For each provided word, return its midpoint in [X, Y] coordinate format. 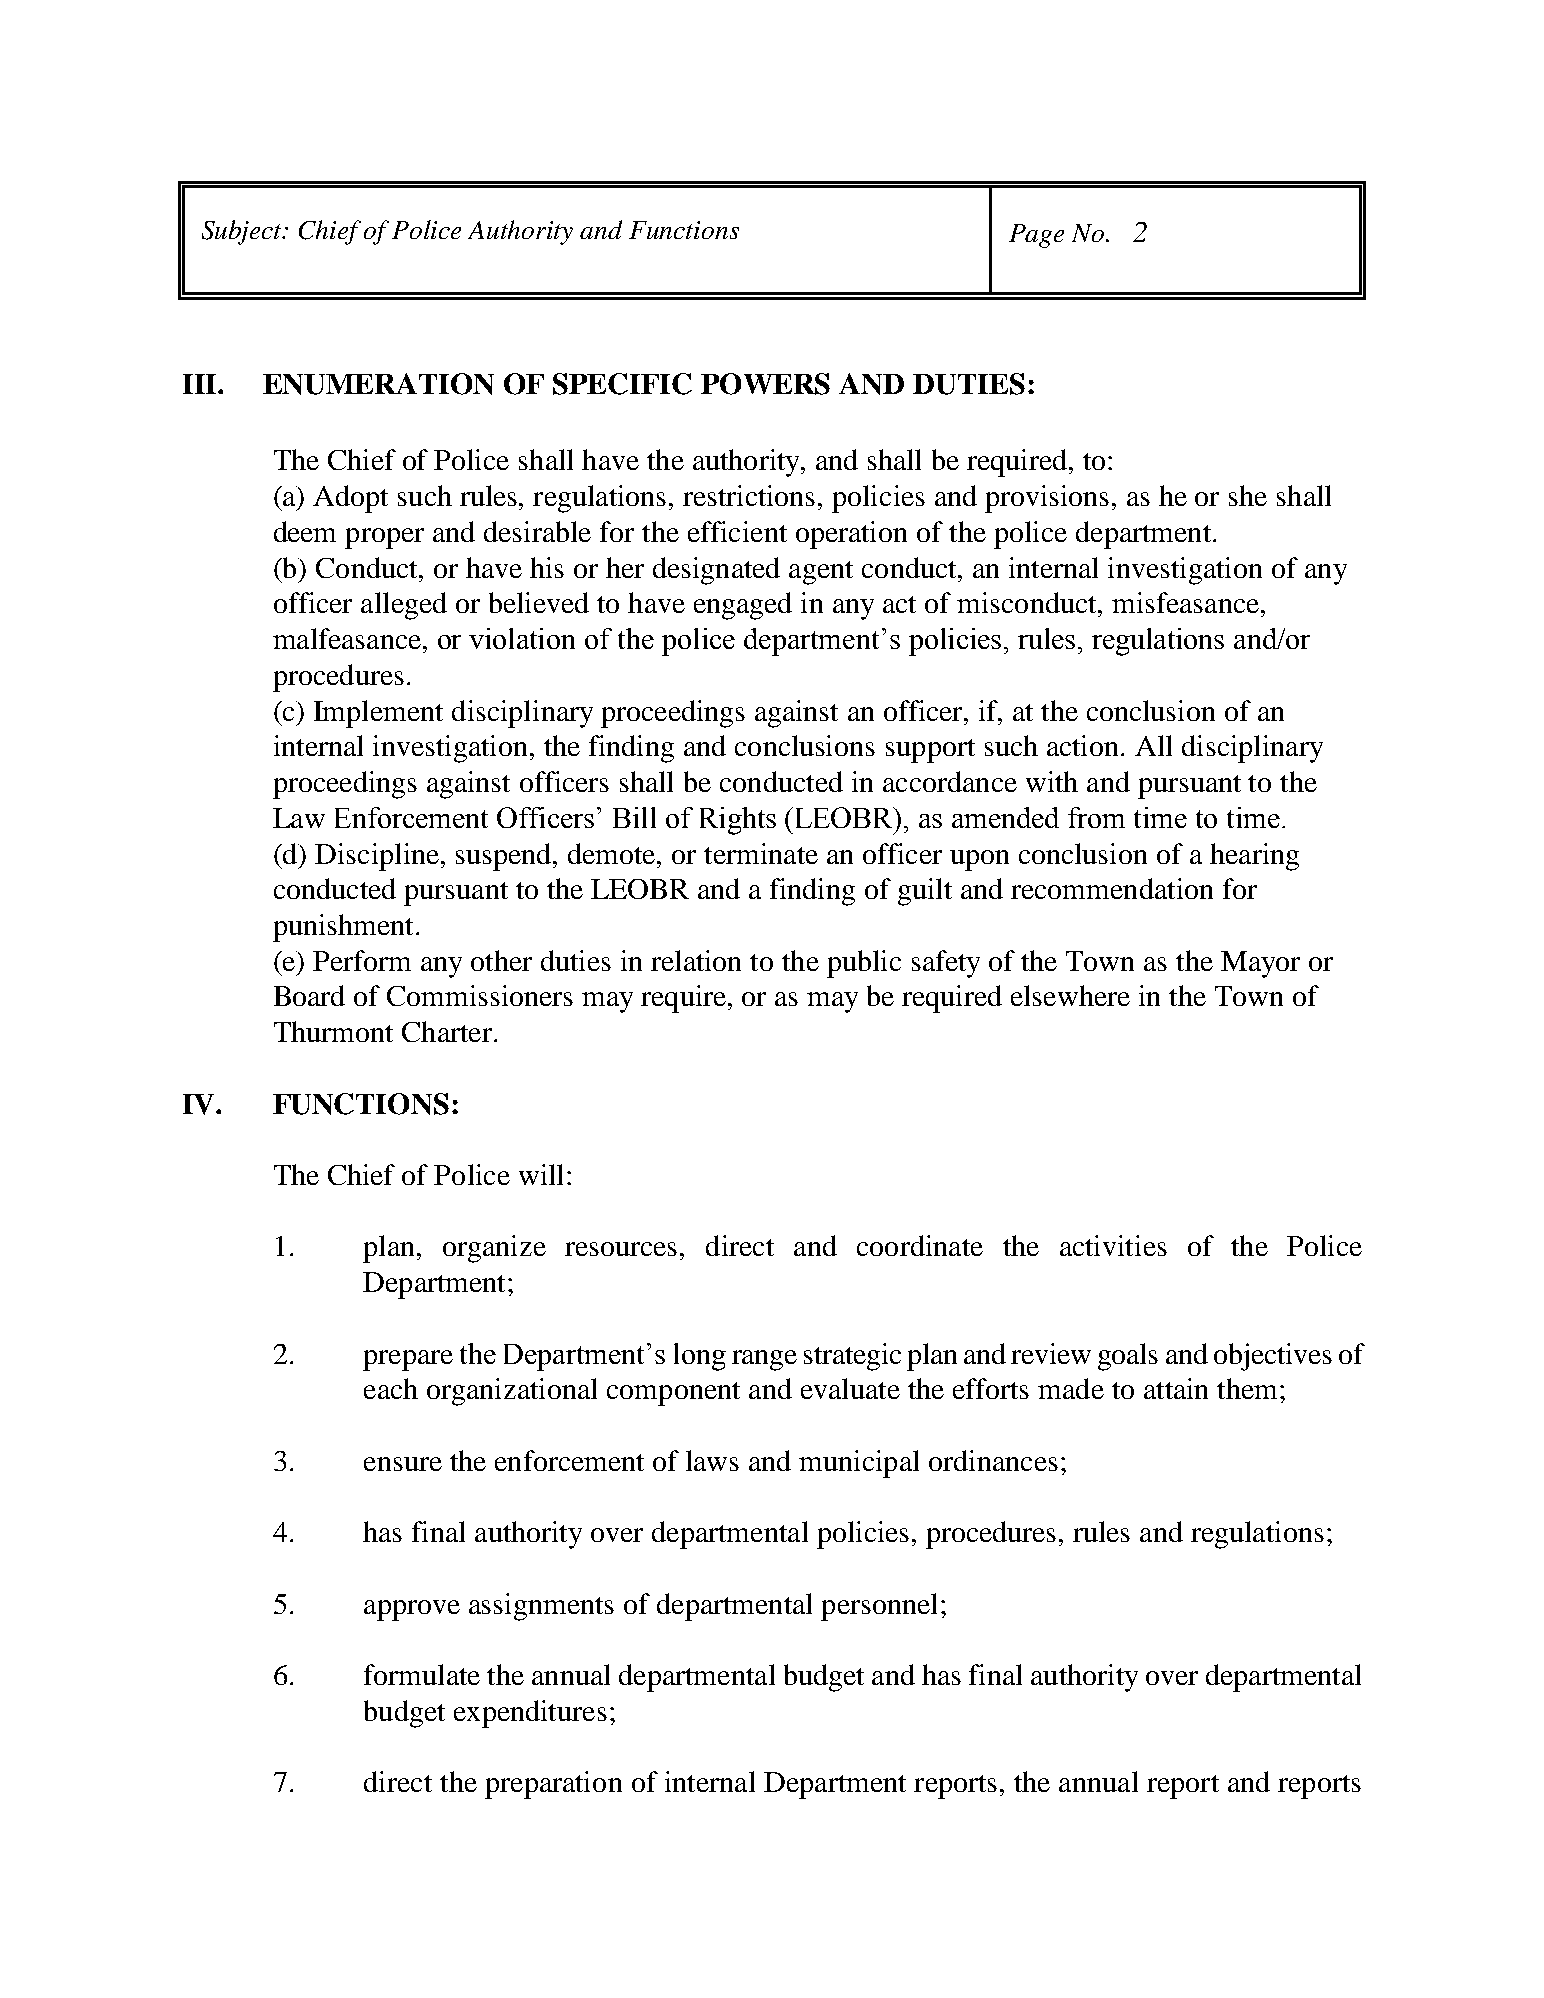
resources [621, 1249]
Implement [378, 714]
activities [1113, 1245]
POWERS [765, 384]
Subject [243, 232]
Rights [738, 821]
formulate [422, 1674]
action [1084, 745]
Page [1036, 236]
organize [494, 1249]
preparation [553, 1785]
